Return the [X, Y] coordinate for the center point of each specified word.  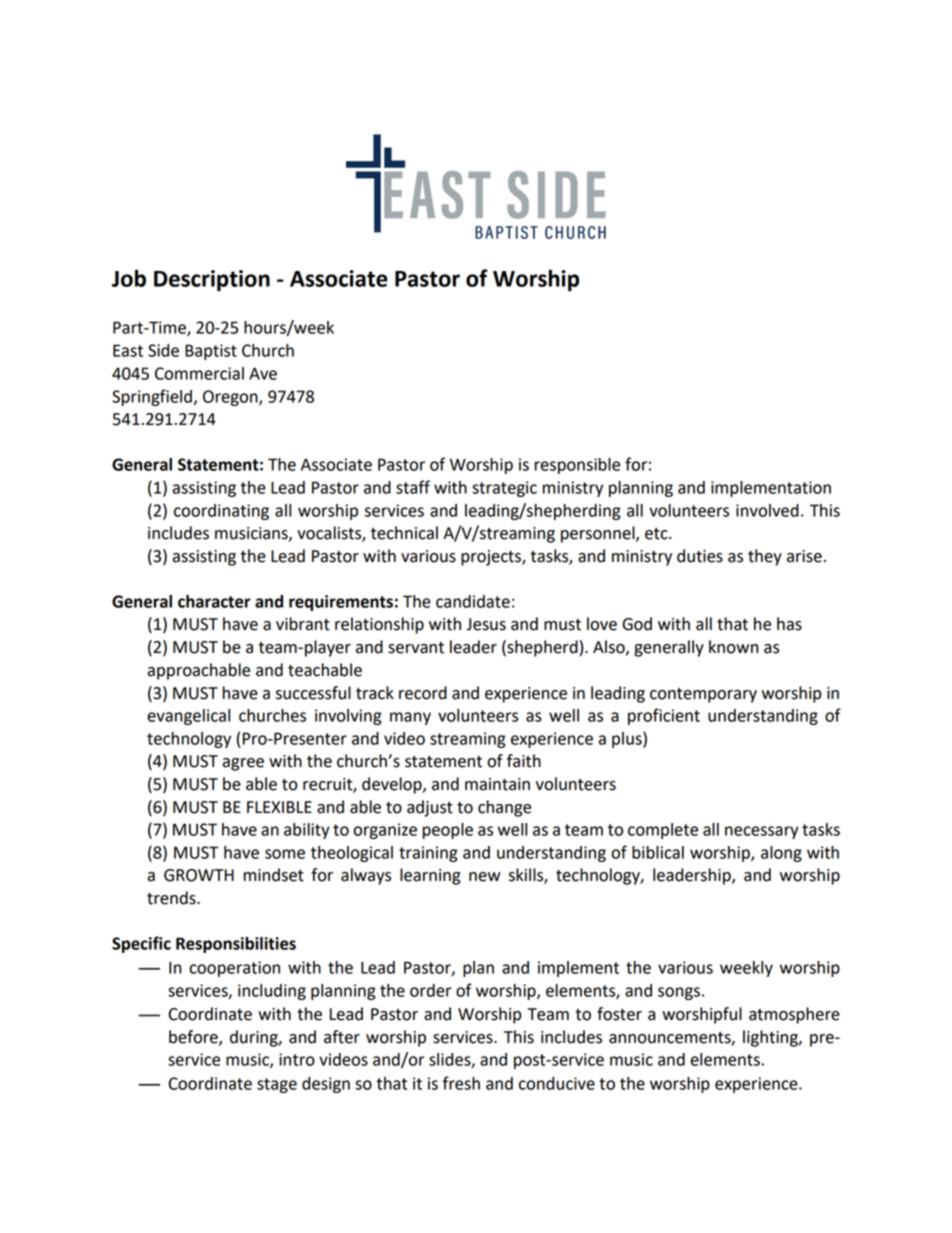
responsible [577, 466]
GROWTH [199, 875]
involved [767, 510]
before [194, 1037]
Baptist [211, 352]
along [781, 854]
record [423, 693]
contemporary [703, 695]
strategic [504, 489]
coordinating [221, 512]
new [484, 877]
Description [212, 281]
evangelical [188, 717]
